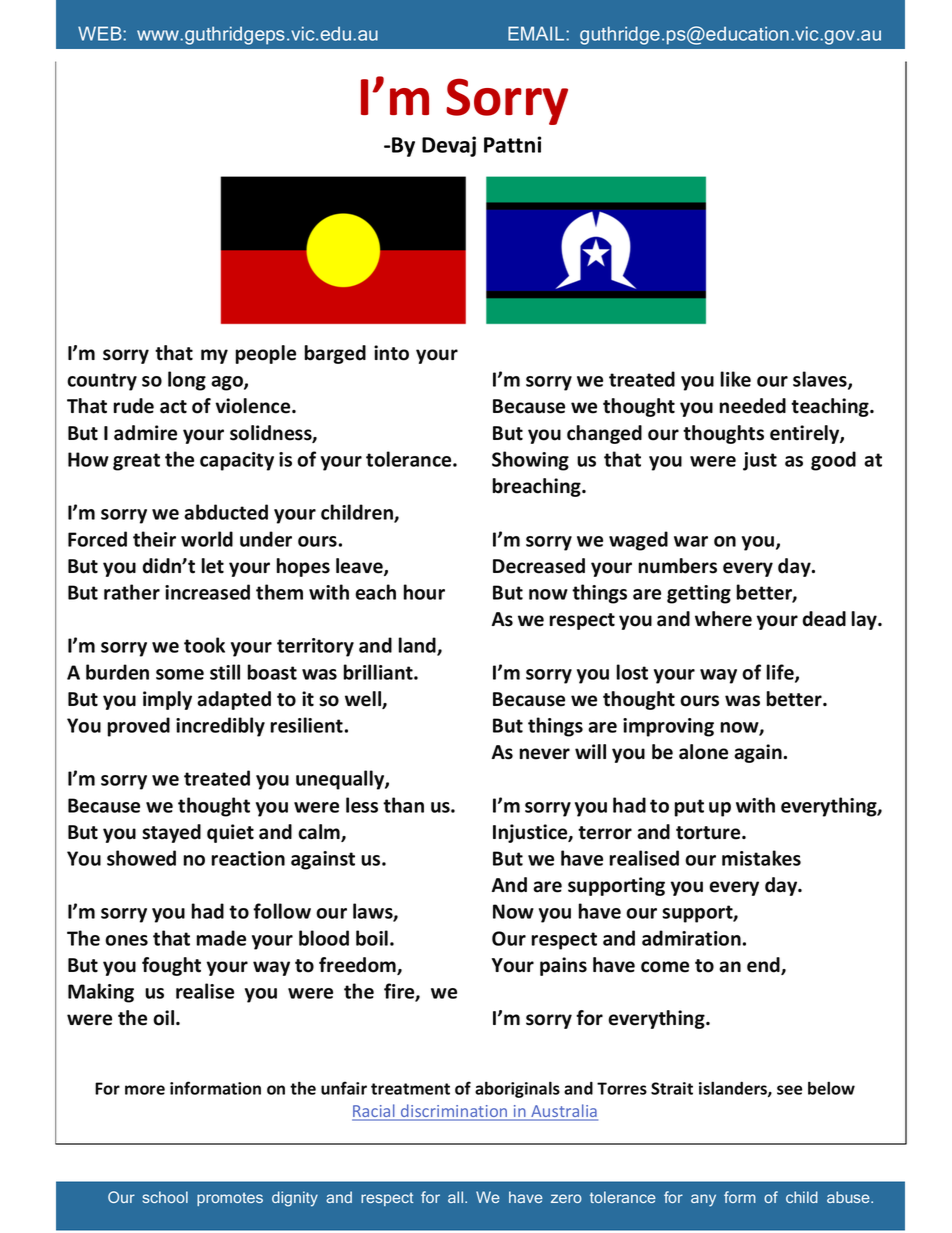 The width and height of the screenshot is (952, 1233). What do you see at coordinates (537, 33) in the screenshot?
I see `EMAIL` at bounding box center [537, 33].
